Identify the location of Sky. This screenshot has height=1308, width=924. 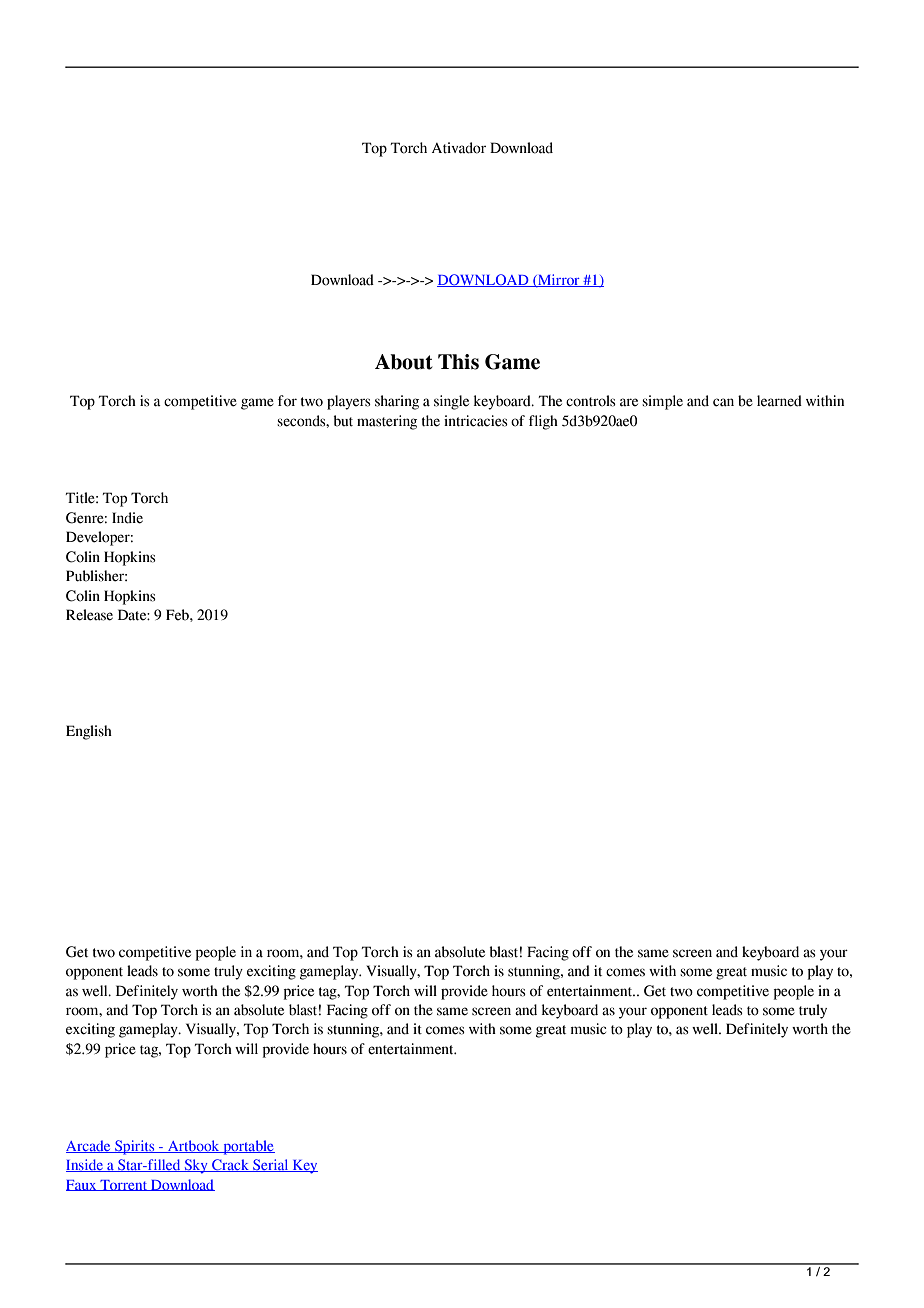
(196, 1166).
